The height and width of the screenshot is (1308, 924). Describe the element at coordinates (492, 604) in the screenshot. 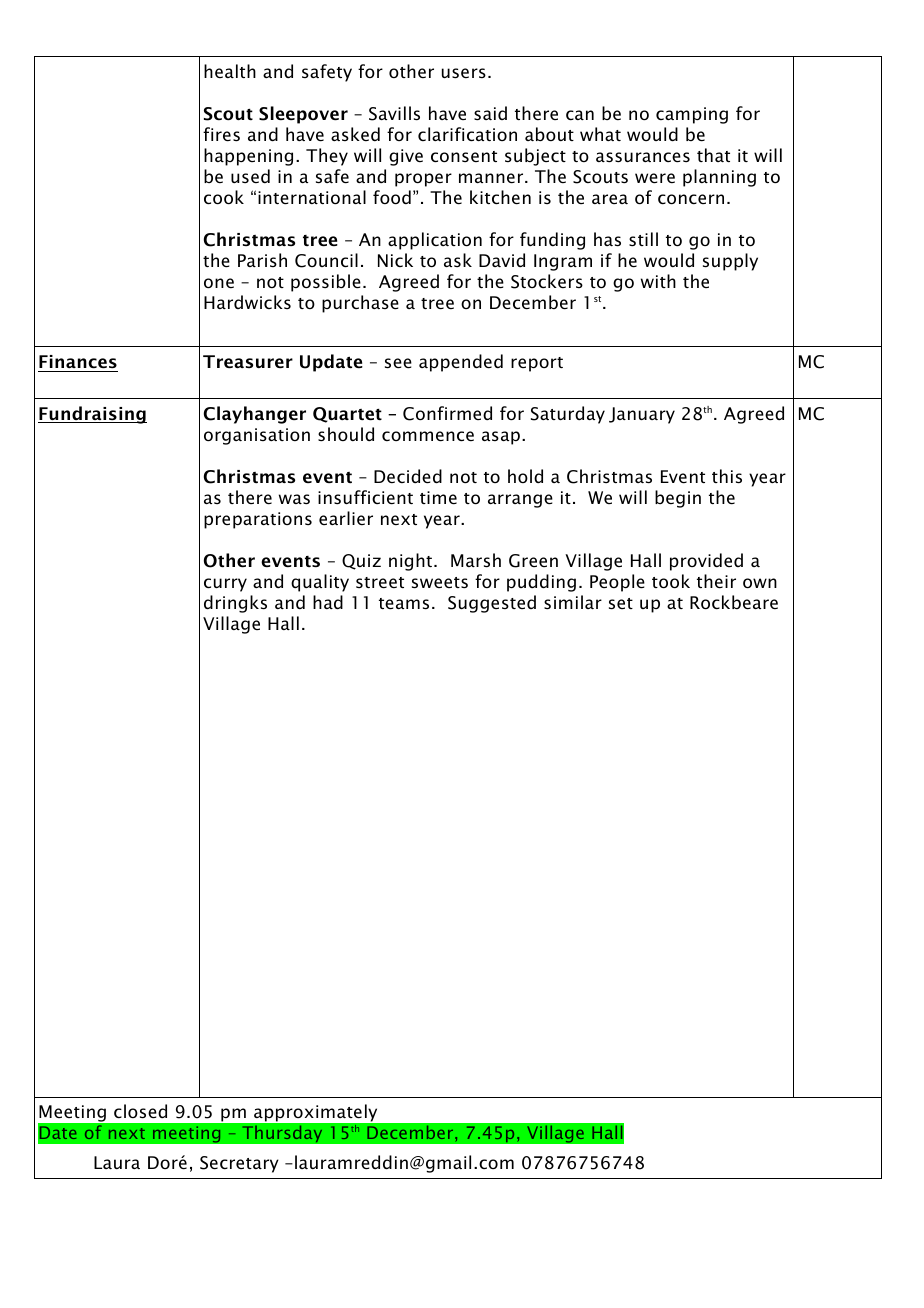

I see `Suggested` at that location.
